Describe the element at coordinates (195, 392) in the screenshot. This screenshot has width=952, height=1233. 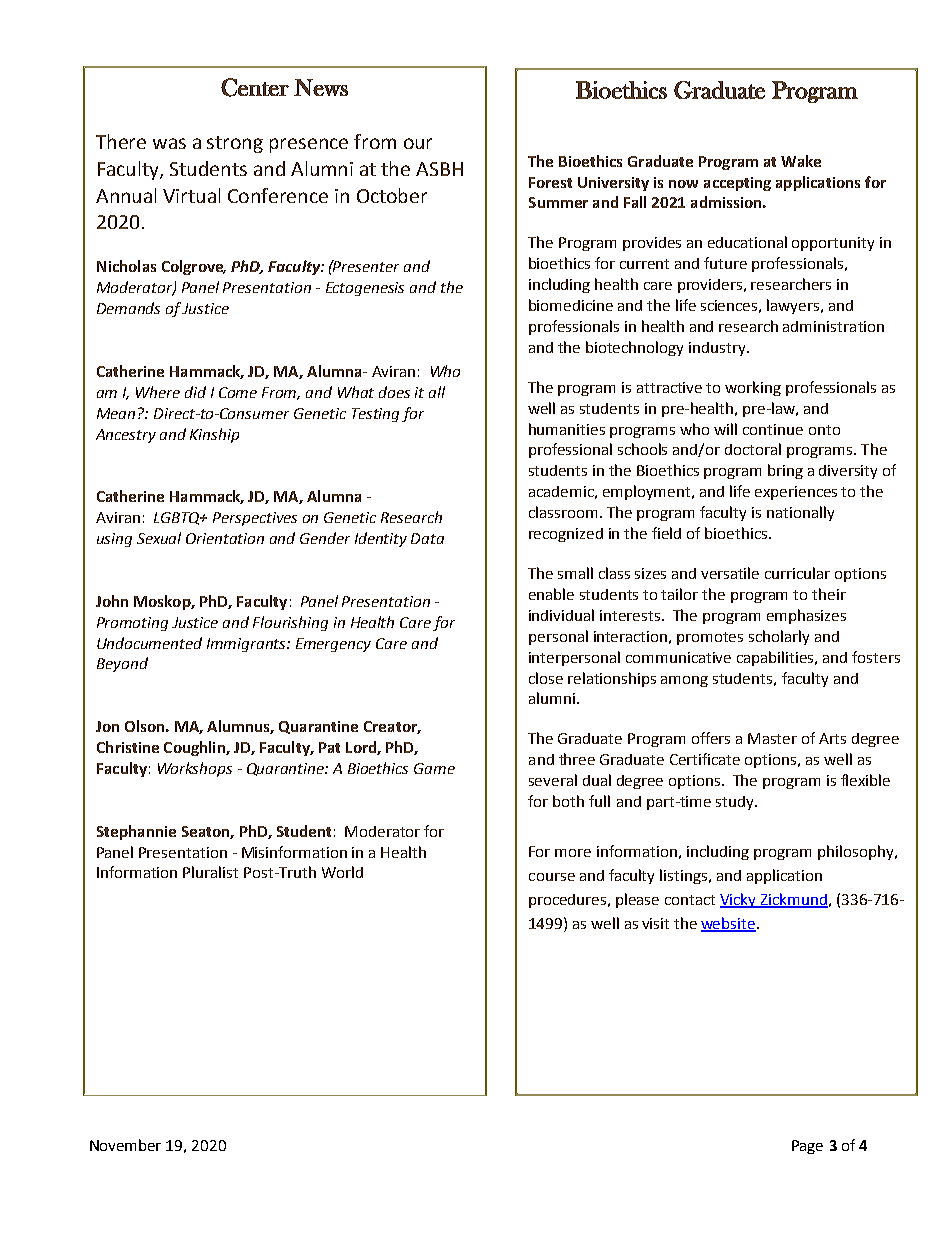
I see `did` at that location.
